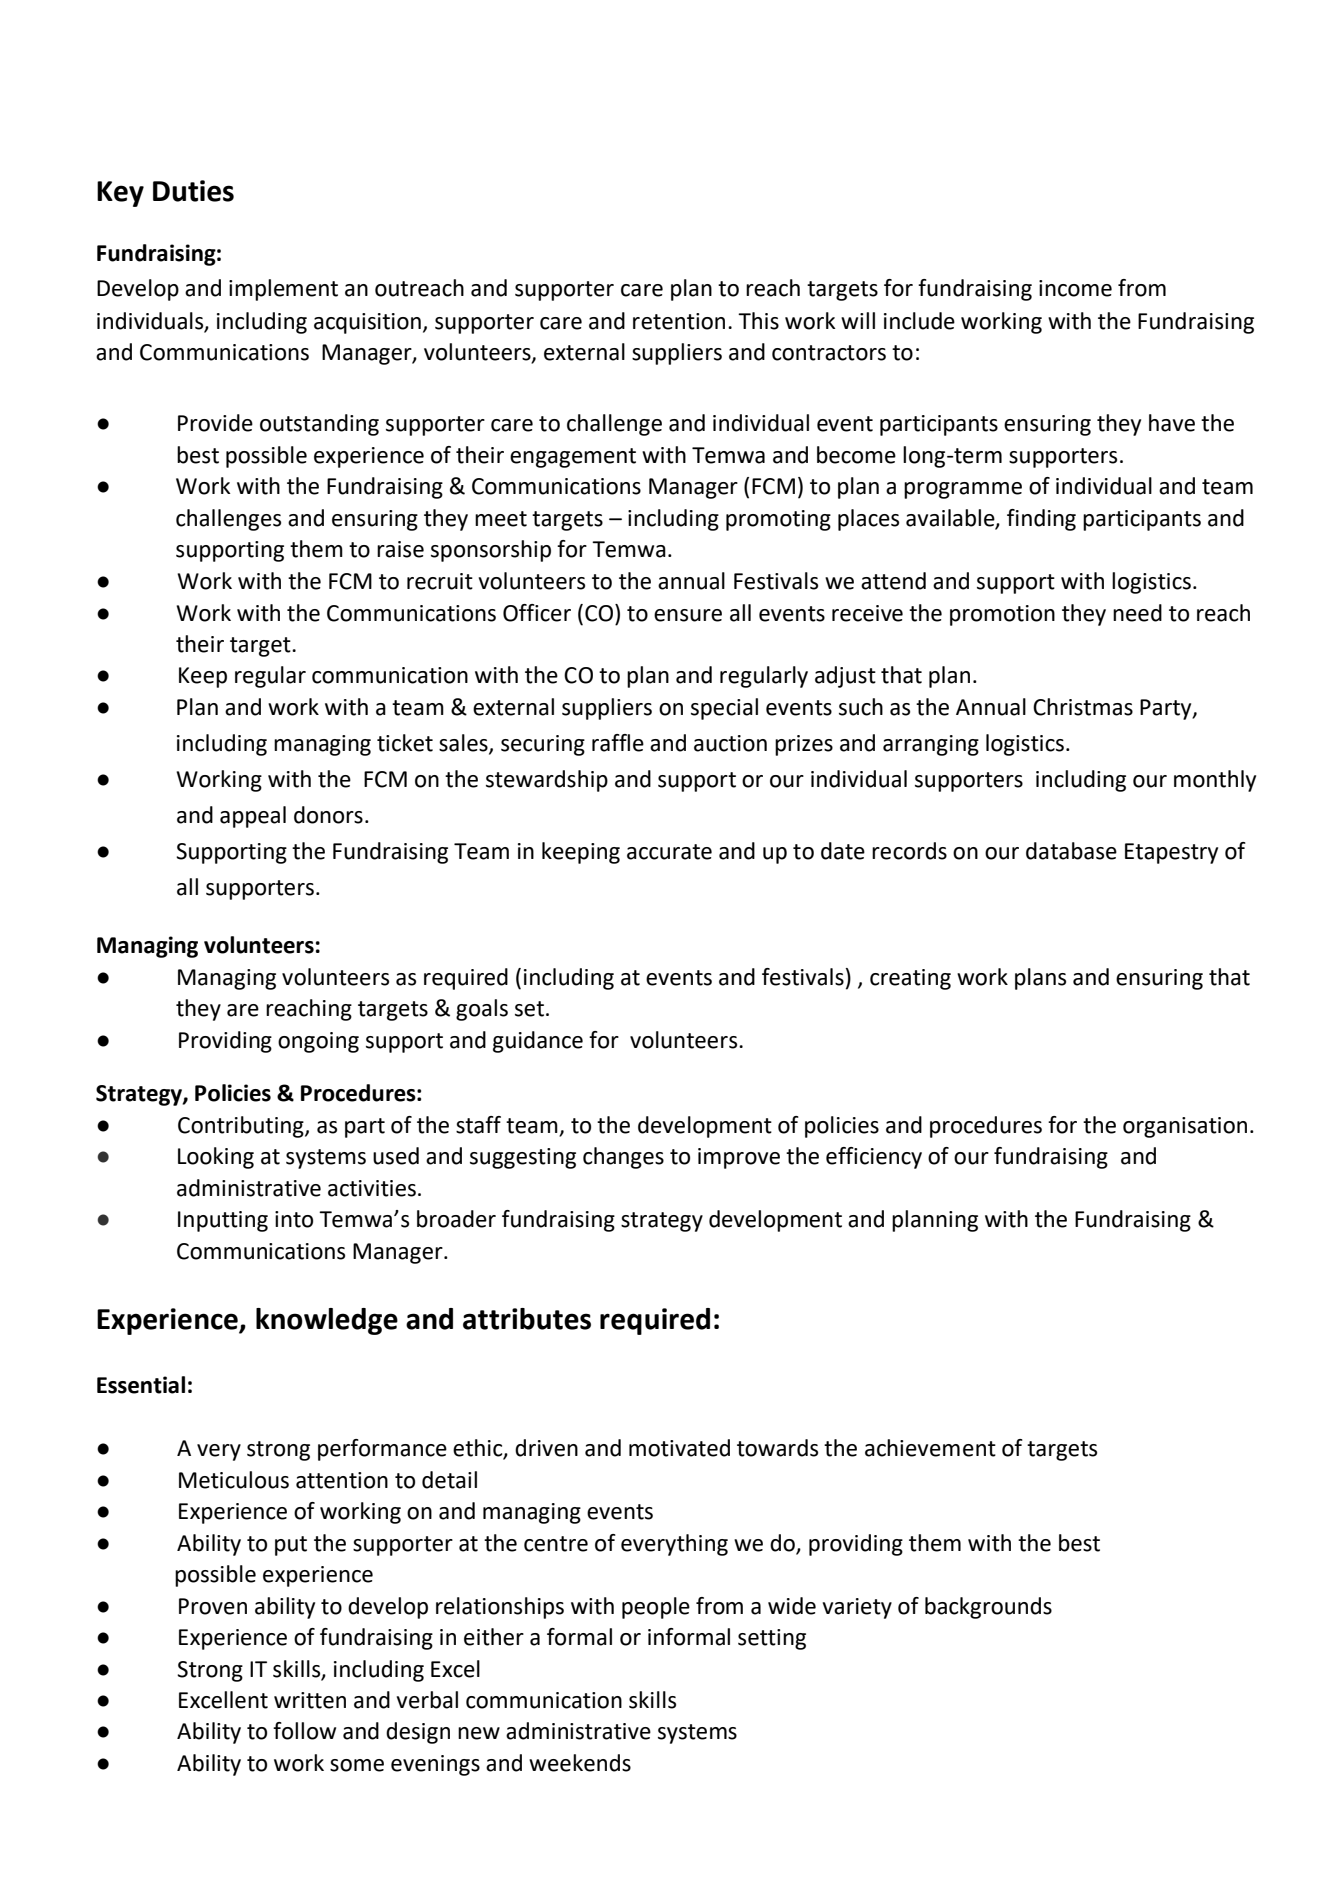 Image resolution: width=1344 pixels, height=1901 pixels. Describe the element at coordinates (778, 520) in the screenshot. I see `promoting` at that location.
